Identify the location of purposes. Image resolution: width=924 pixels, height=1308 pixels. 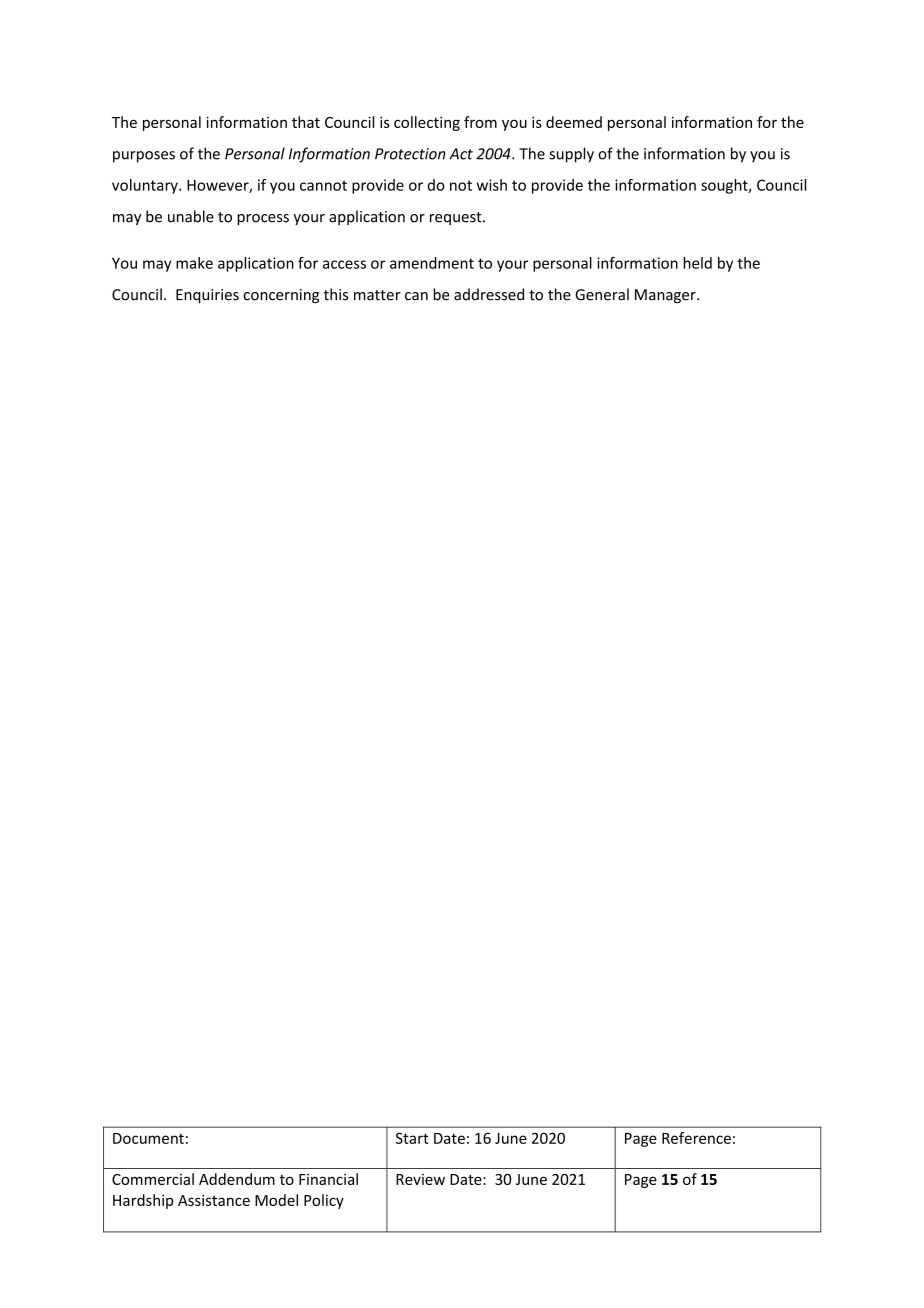
(144, 157).
